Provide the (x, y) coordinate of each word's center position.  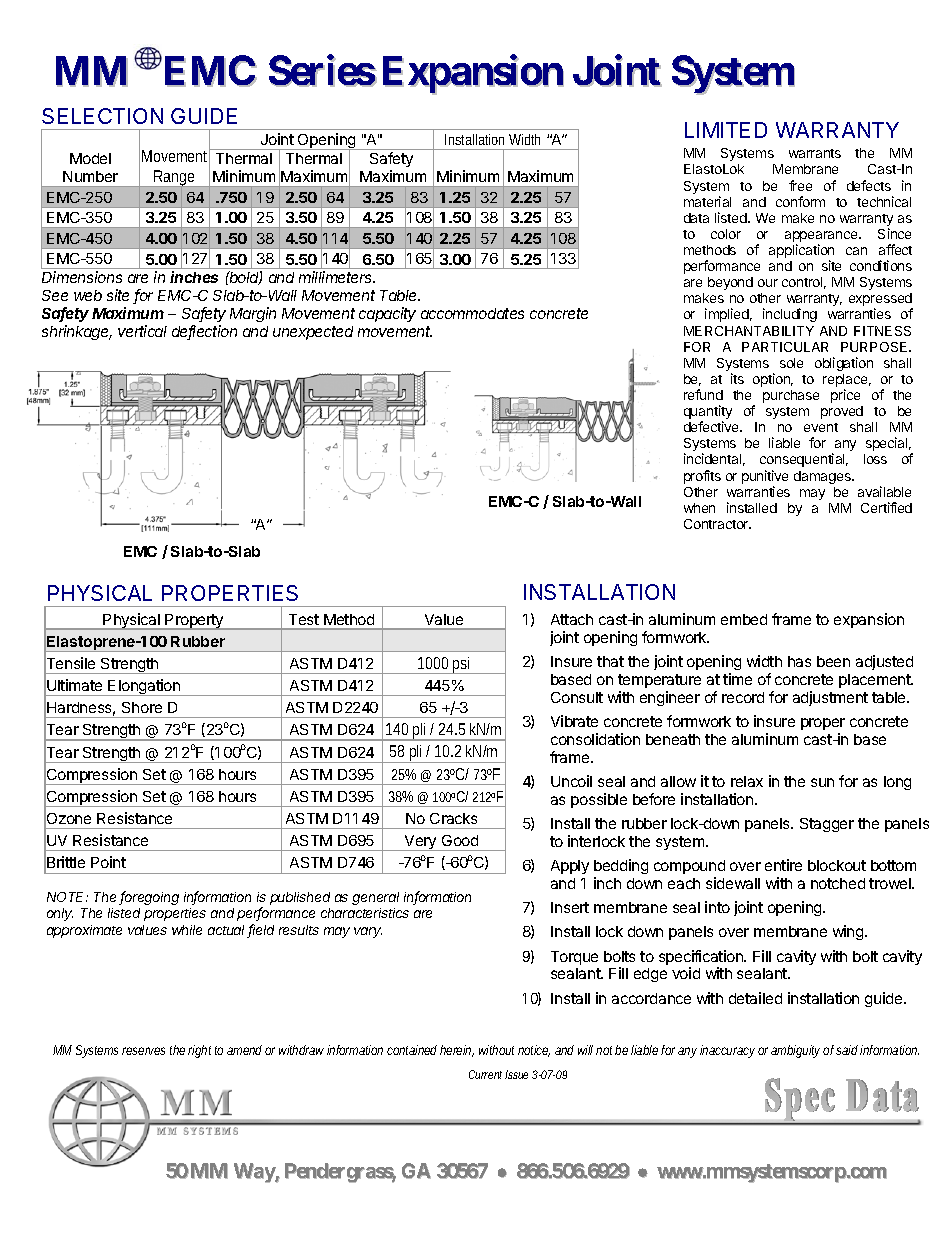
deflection (204, 332)
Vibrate (574, 721)
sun (822, 782)
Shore (142, 707)
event (821, 427)
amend (244, 1050)
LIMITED (726, 130)
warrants (815, 153)
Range (176, 179)
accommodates (472, 313)
